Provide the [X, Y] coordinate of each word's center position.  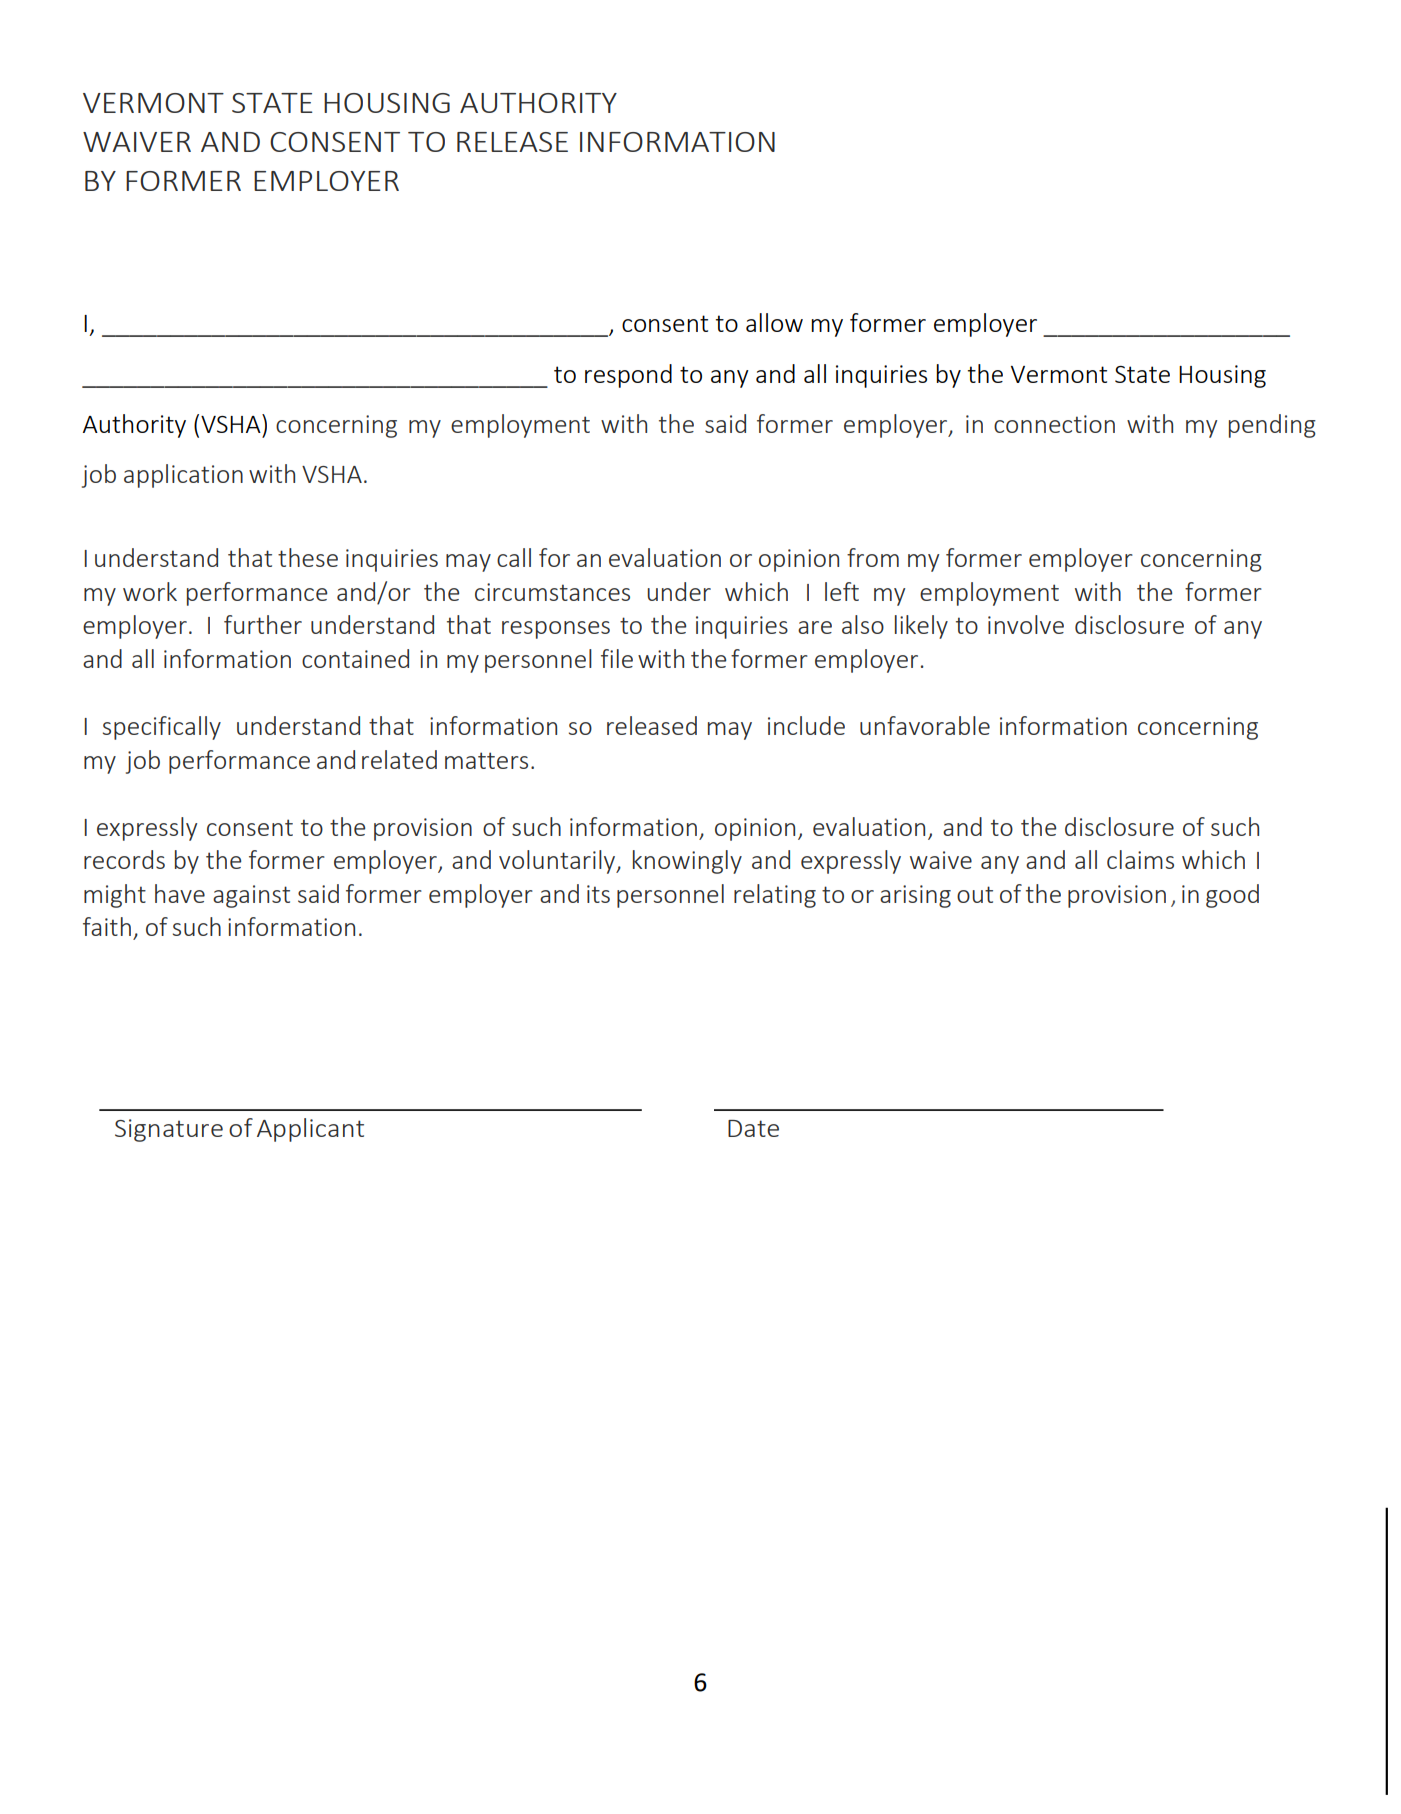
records [124, 859]
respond [628, 376]
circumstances [552, 592]
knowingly [687, 862]
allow [774, 322]
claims [1140, 859]
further [263, 624]
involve [1026, 624]
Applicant [310, 1130]
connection [1054, 424]
